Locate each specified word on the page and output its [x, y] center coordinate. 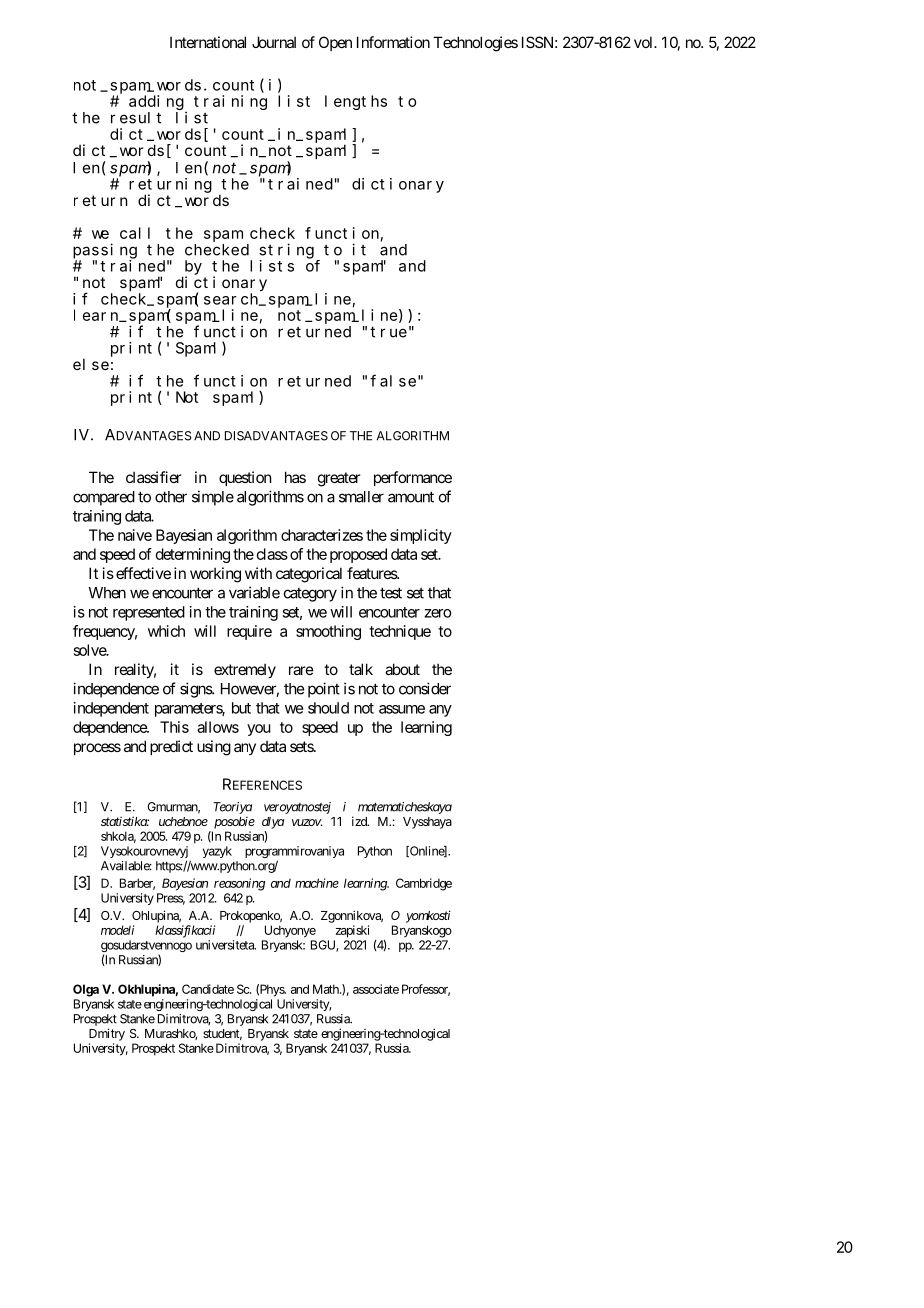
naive [135, 535]
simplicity [421, 536]
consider [425, 688]
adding [156, 102]
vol [645, 42]
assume [402, 709]
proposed [358, 555]
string [286, 251]
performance [413, 478]
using [214, 748]
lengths [356, 102]
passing [105, 251]
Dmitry [107, 1034]
